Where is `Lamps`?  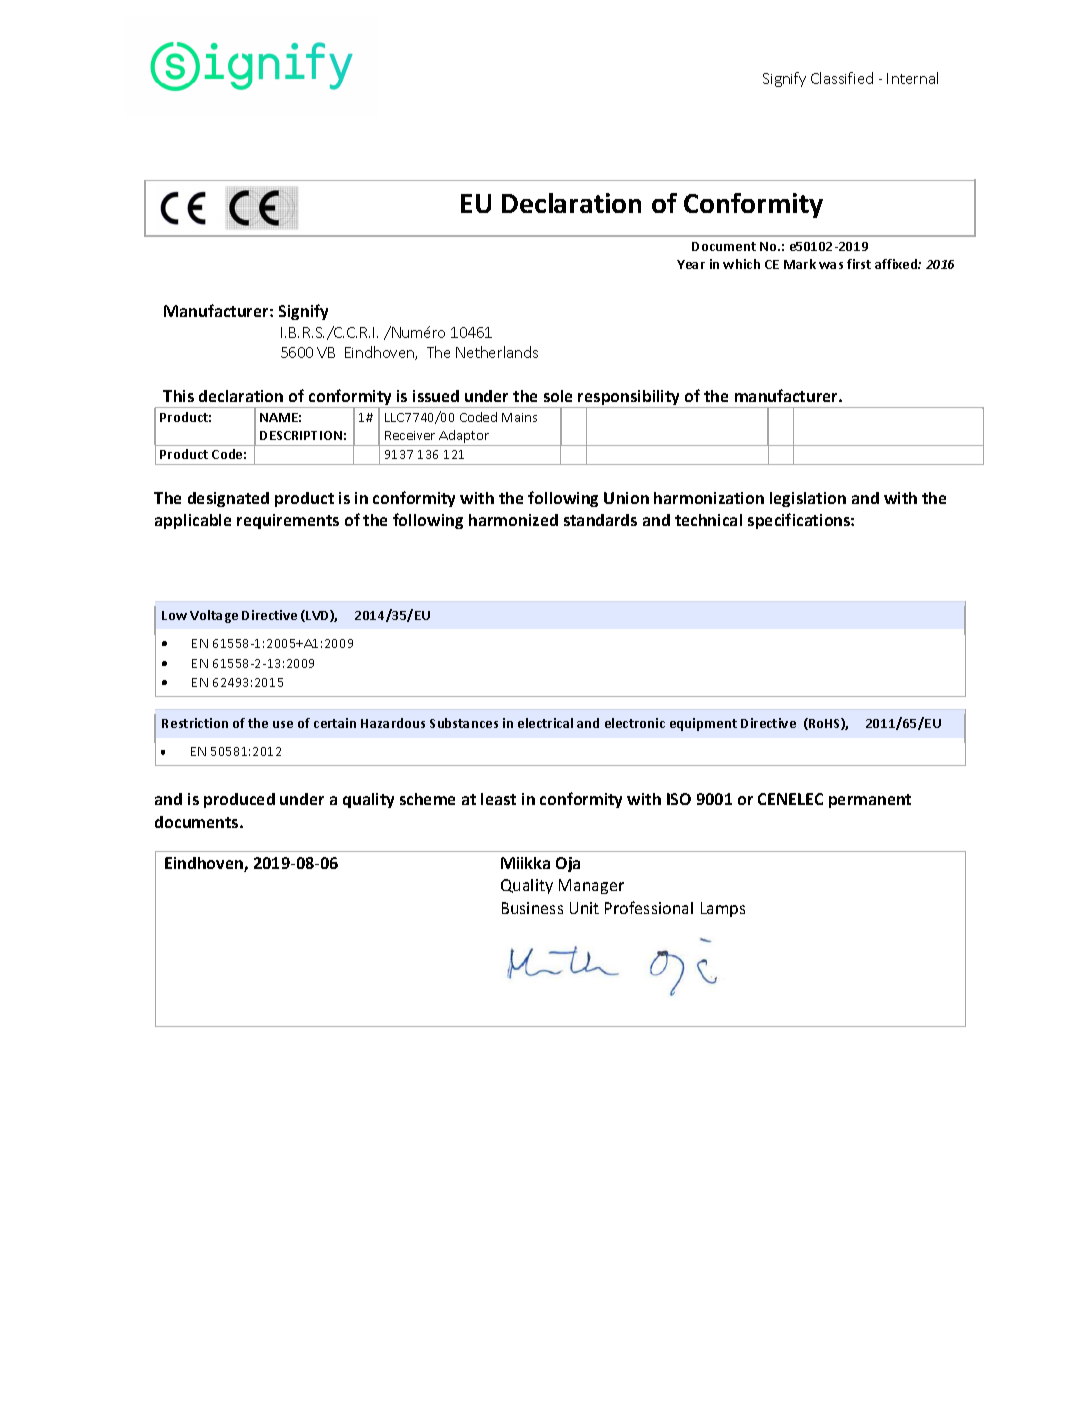 Lamps is located at coordinates (723, 909).
